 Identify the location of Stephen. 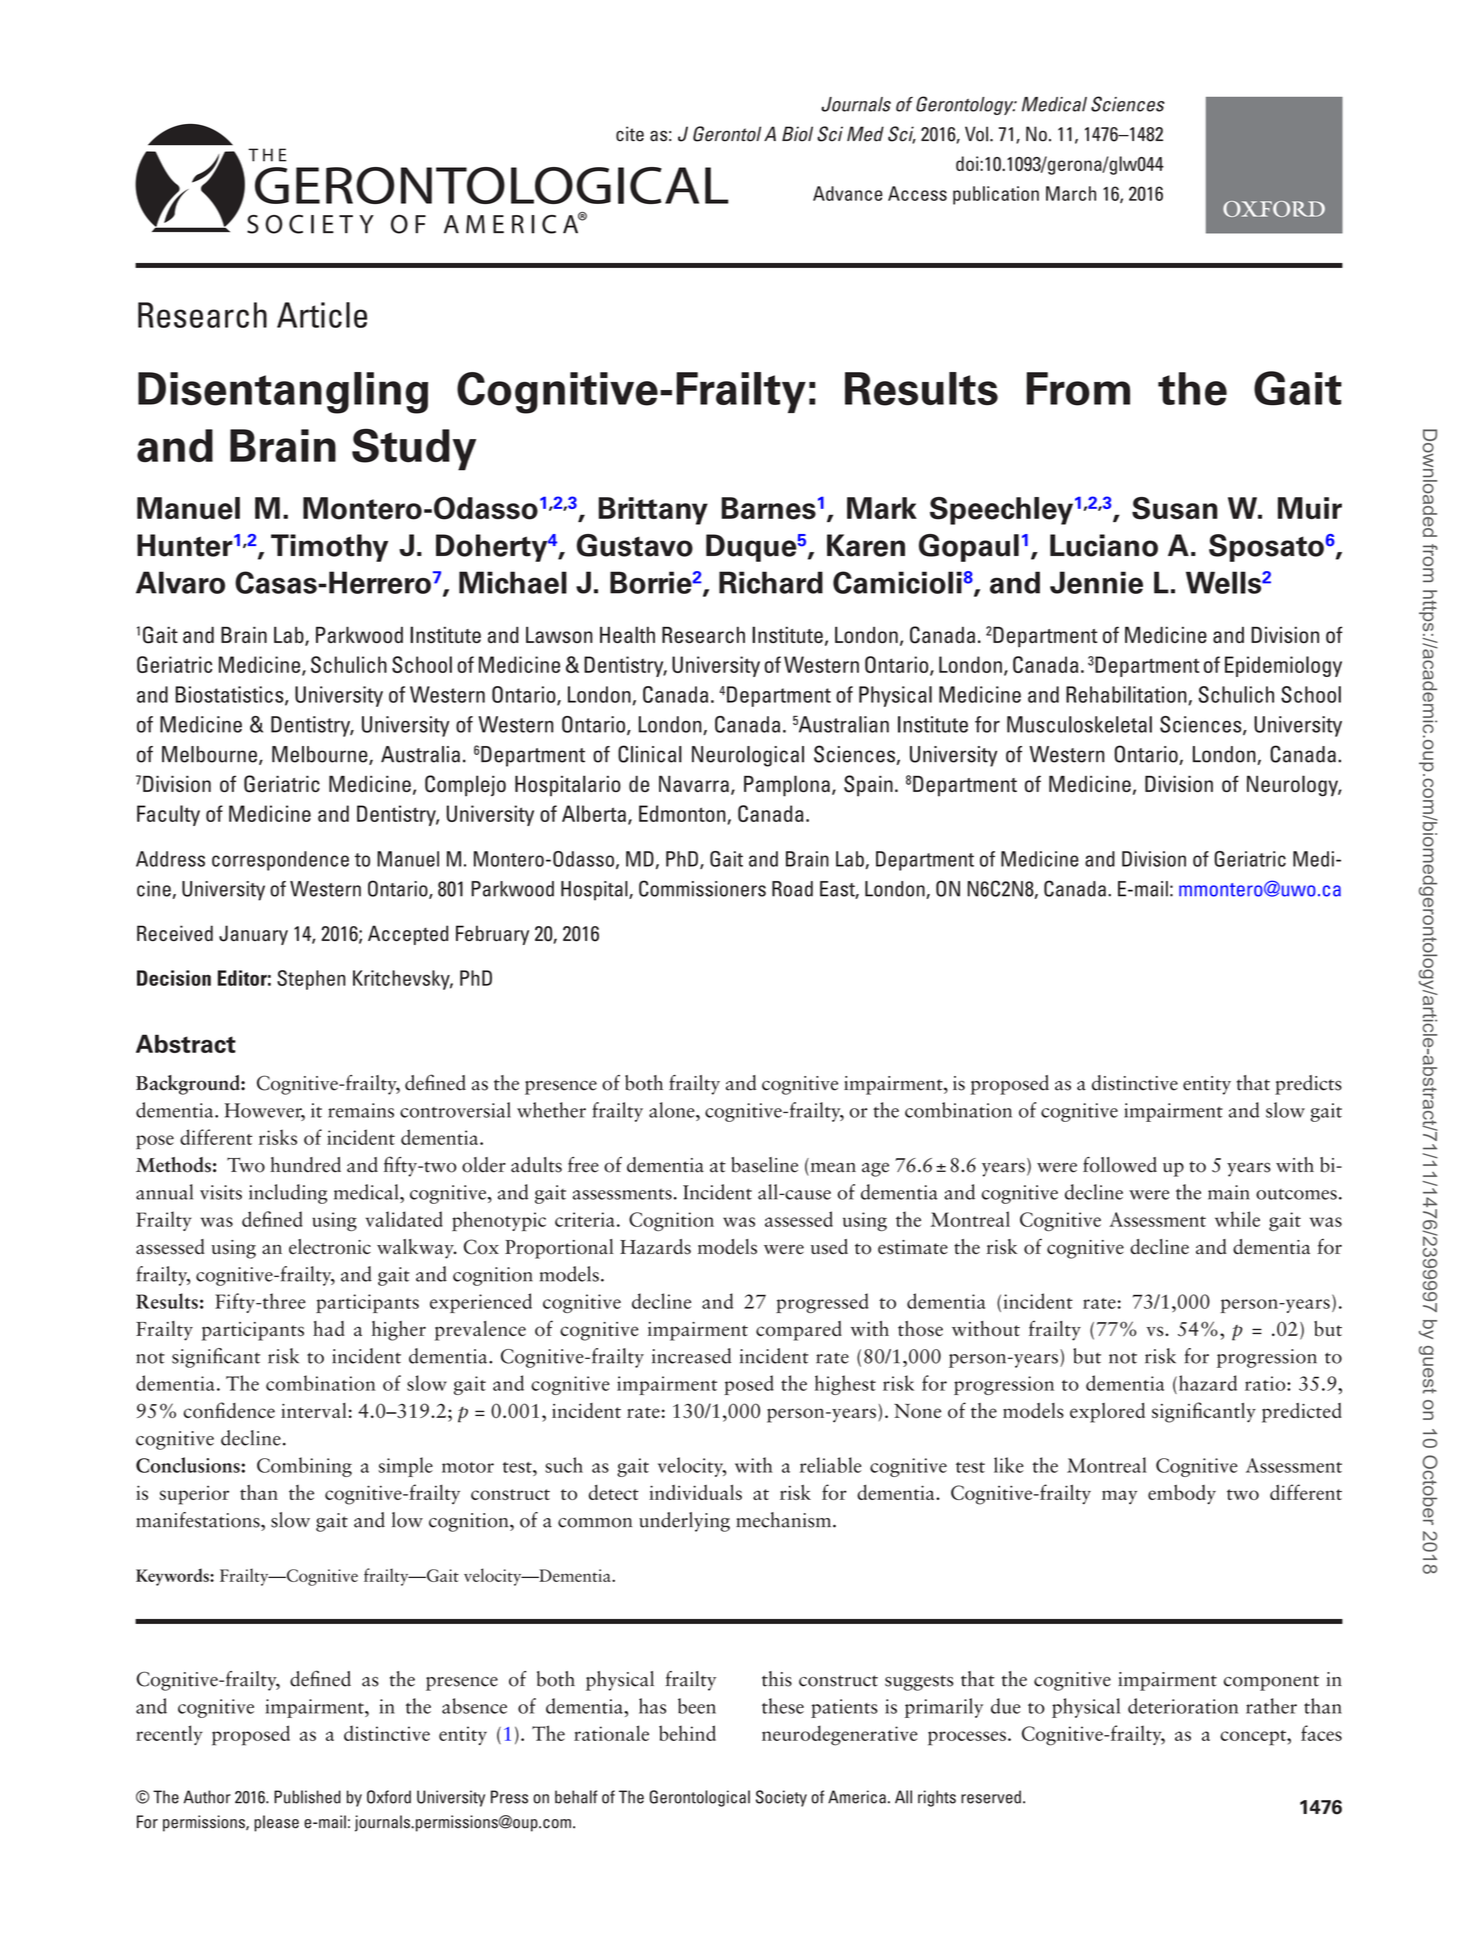
(311, 980).
